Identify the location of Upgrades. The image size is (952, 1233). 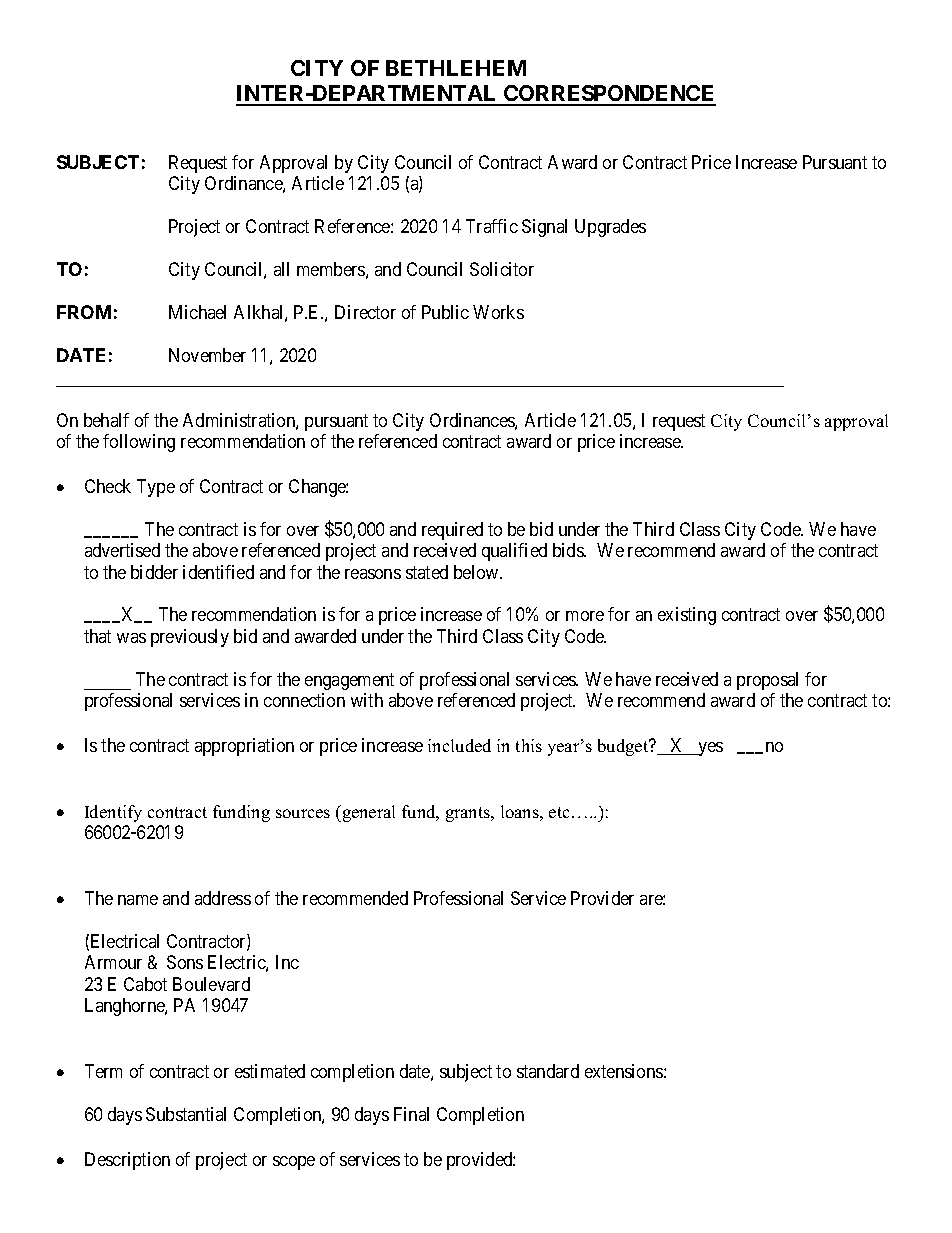
(610, 228).
